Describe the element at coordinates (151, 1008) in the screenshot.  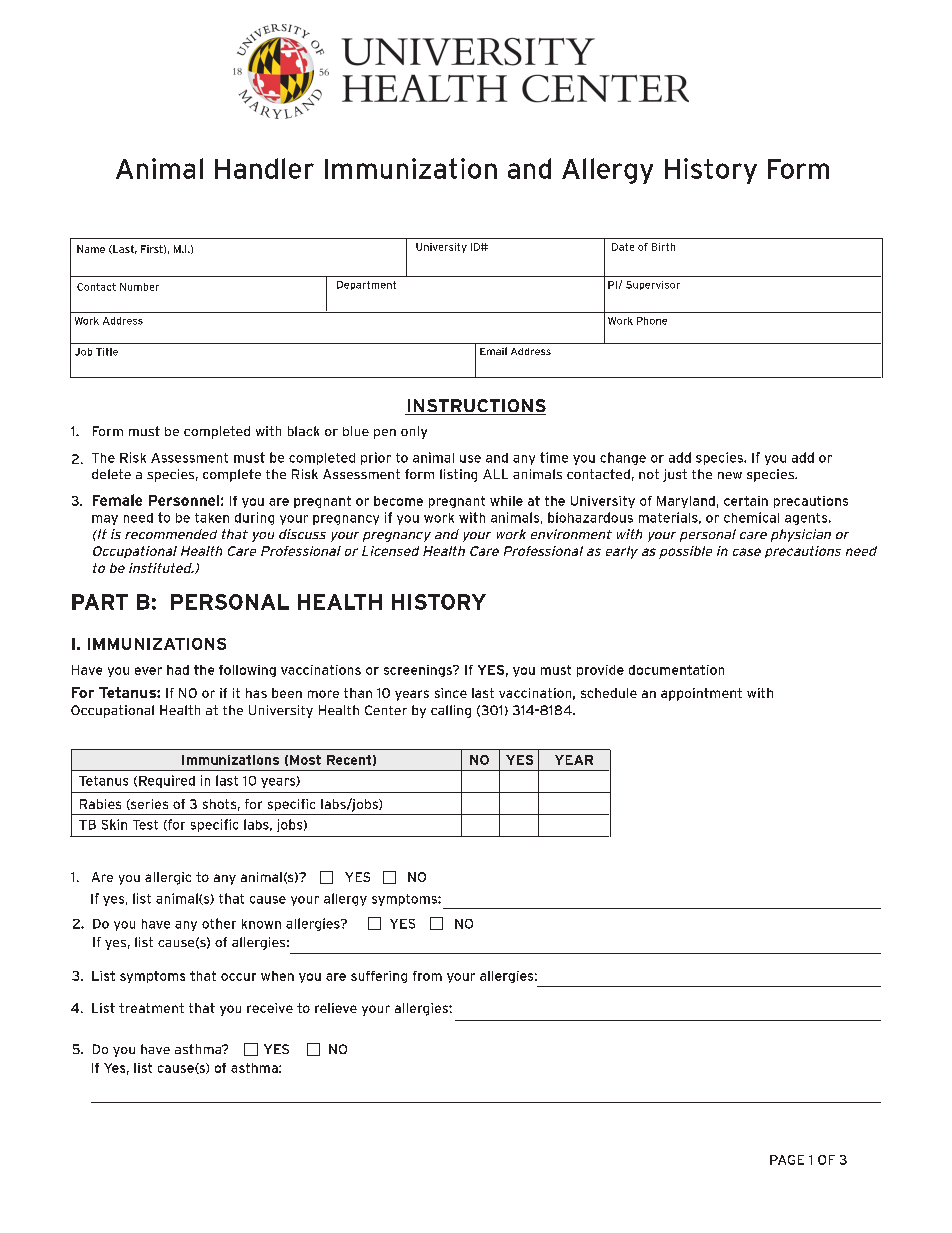
I see `treatment` at that location.
